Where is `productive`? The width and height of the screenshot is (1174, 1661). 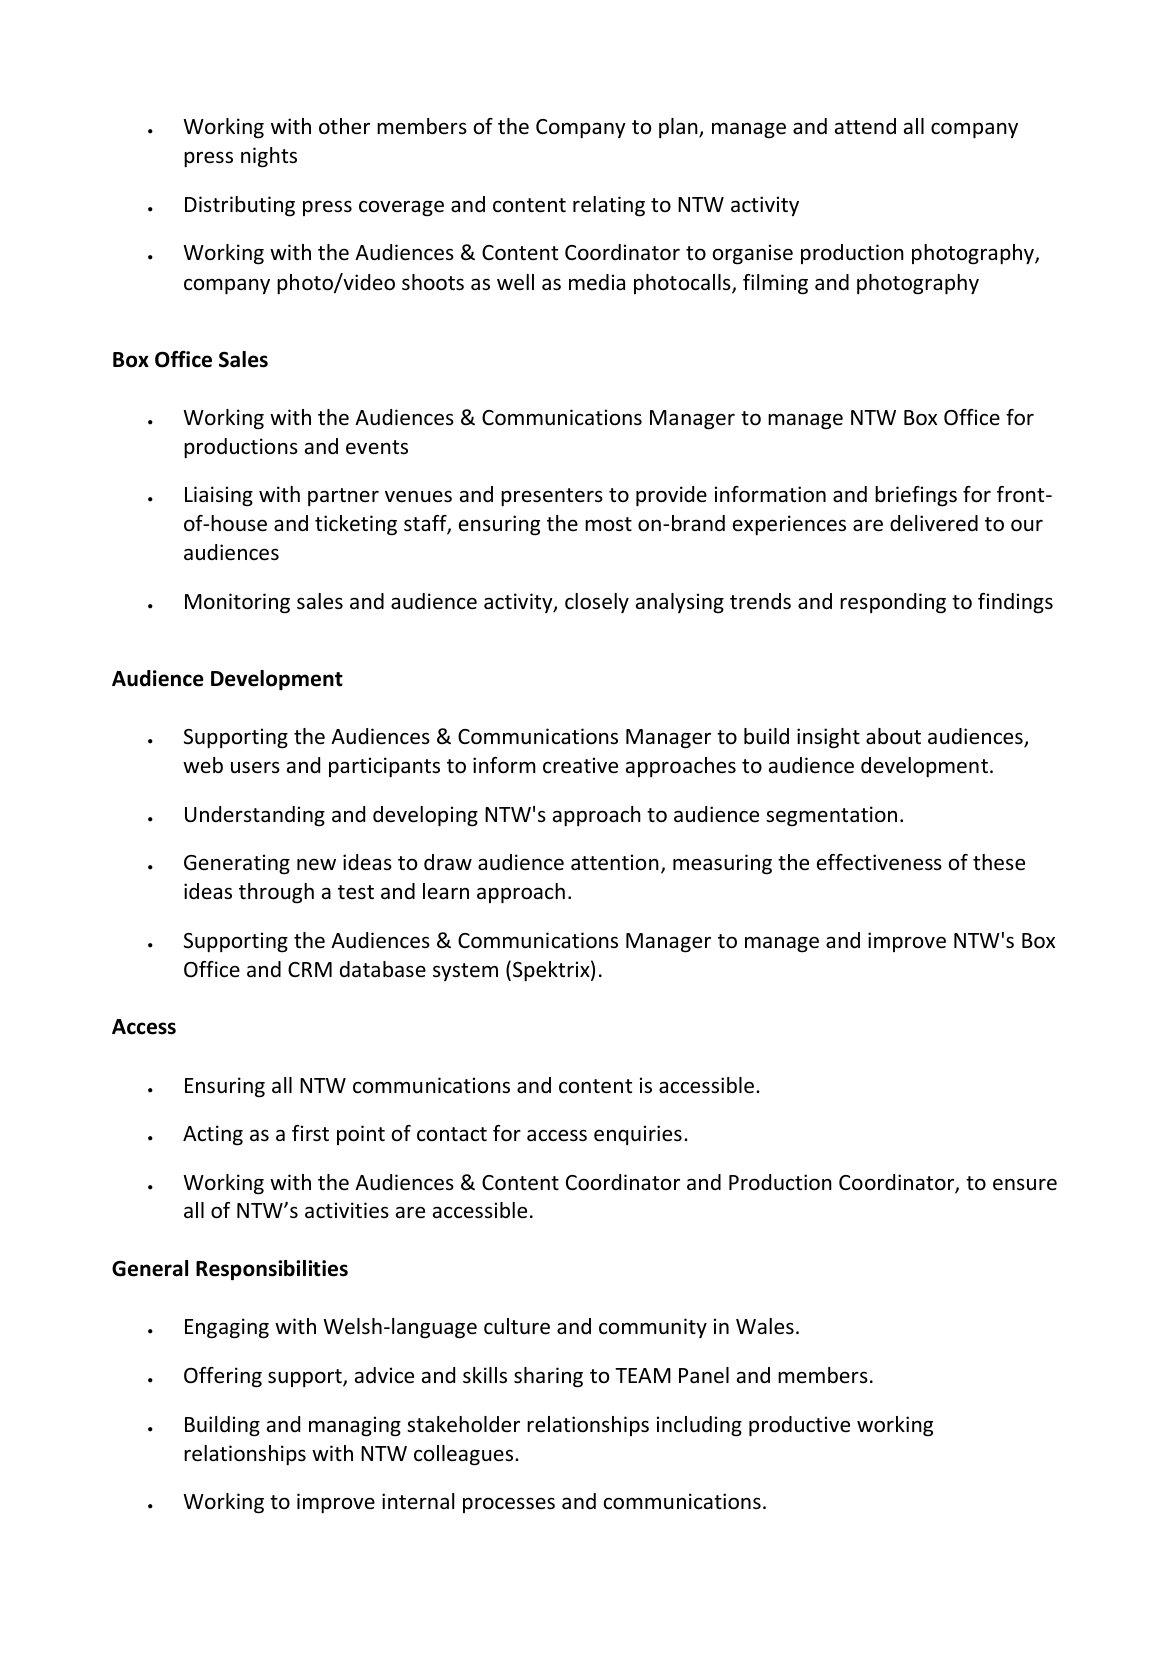 productive is located at coordinates (799, 1426).
